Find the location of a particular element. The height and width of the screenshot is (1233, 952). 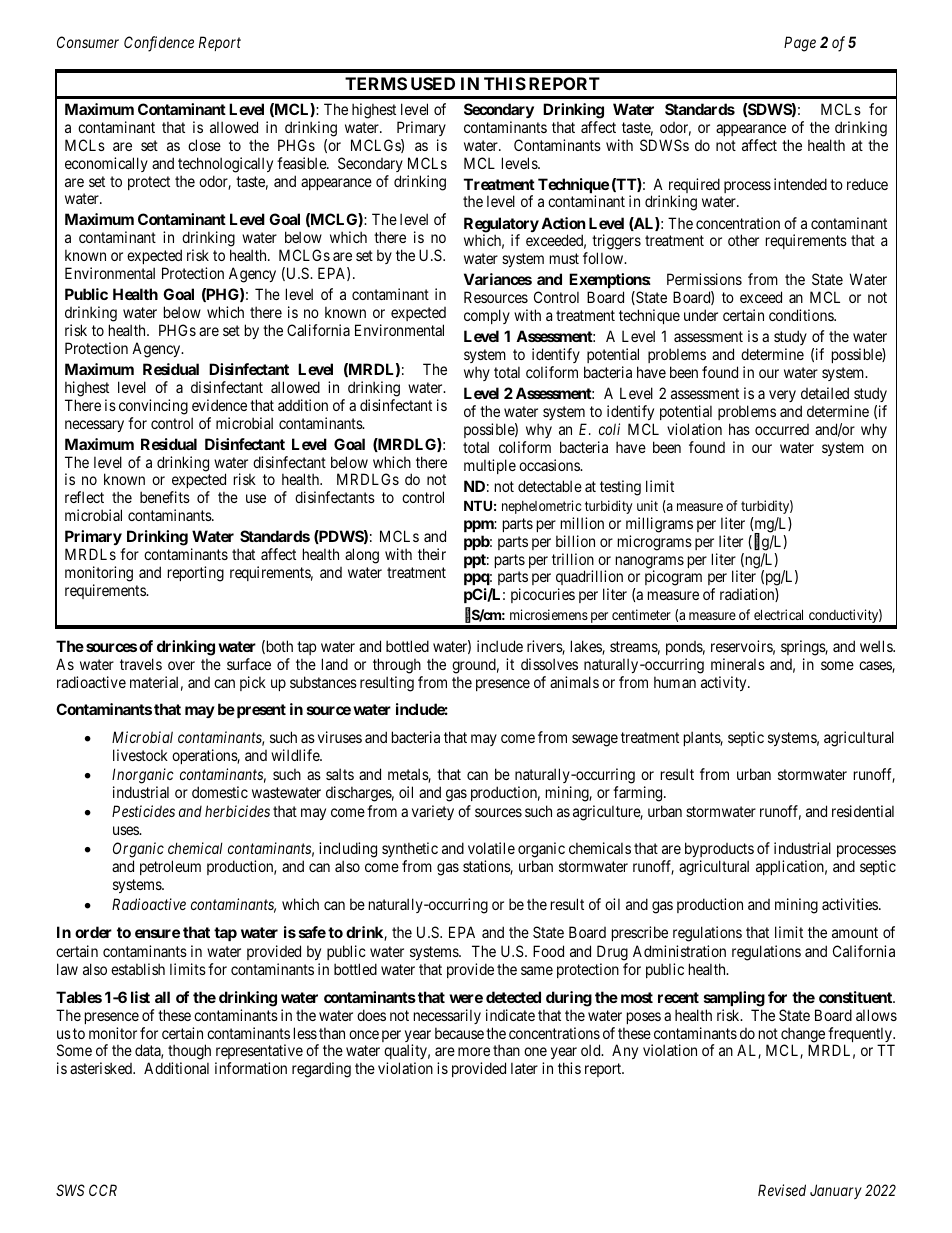

comply is located at coordinates (487, 316).
